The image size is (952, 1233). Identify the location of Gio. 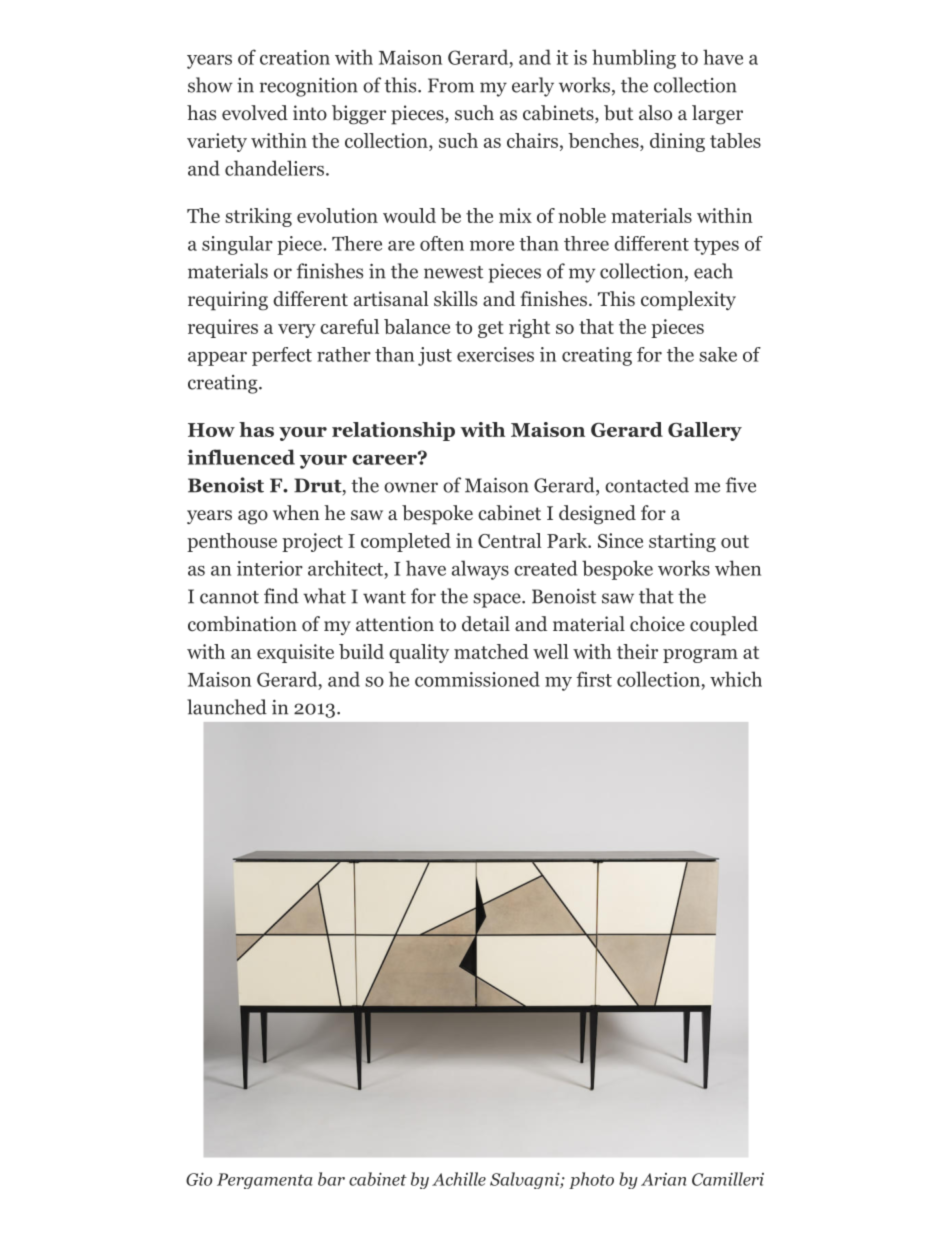
(199, 1179).
